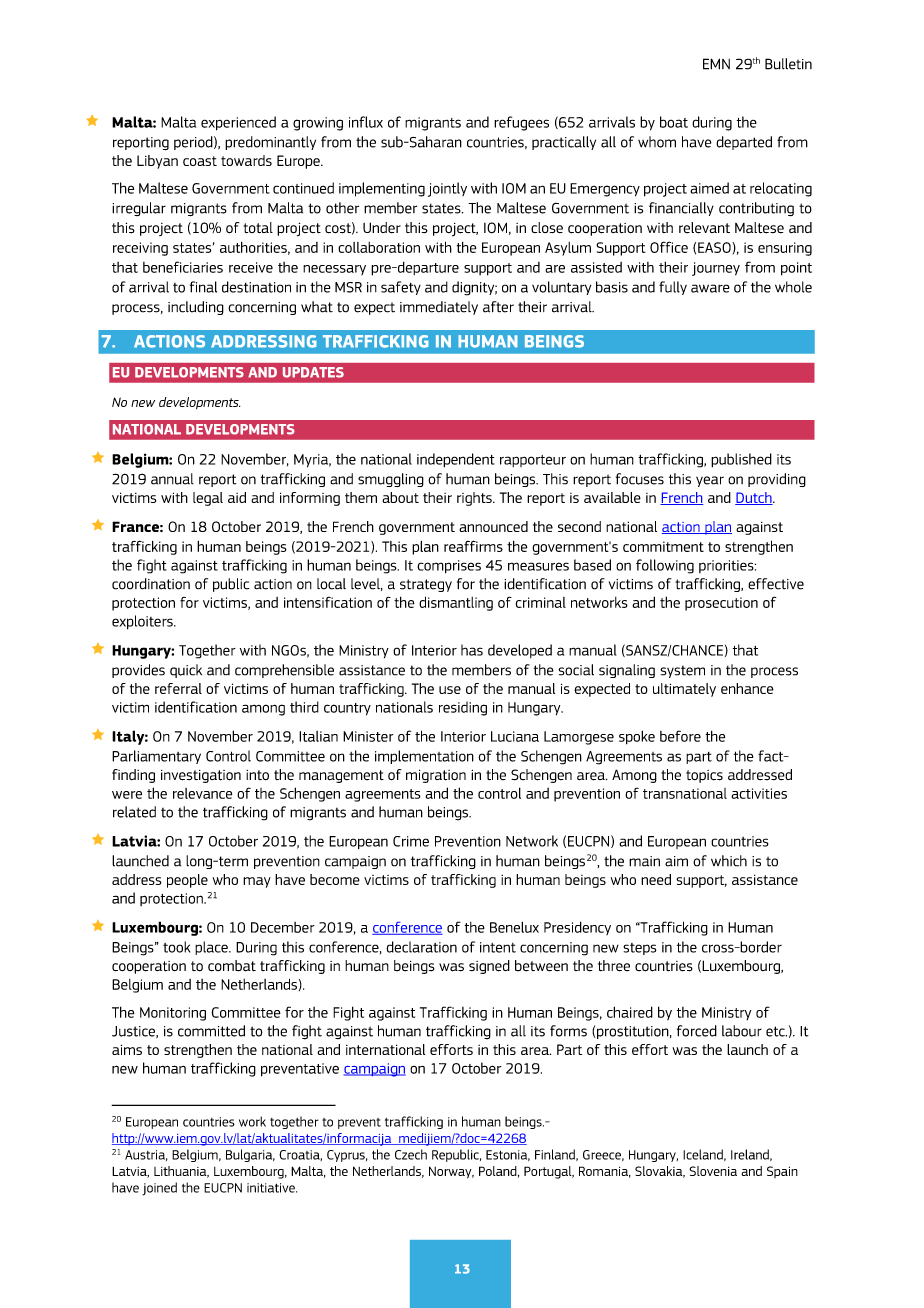 This screenshot has width=924, height=1308. Describe the element at coordinates (456, 603) in the screenshot. I see `dismantling` at that location.
